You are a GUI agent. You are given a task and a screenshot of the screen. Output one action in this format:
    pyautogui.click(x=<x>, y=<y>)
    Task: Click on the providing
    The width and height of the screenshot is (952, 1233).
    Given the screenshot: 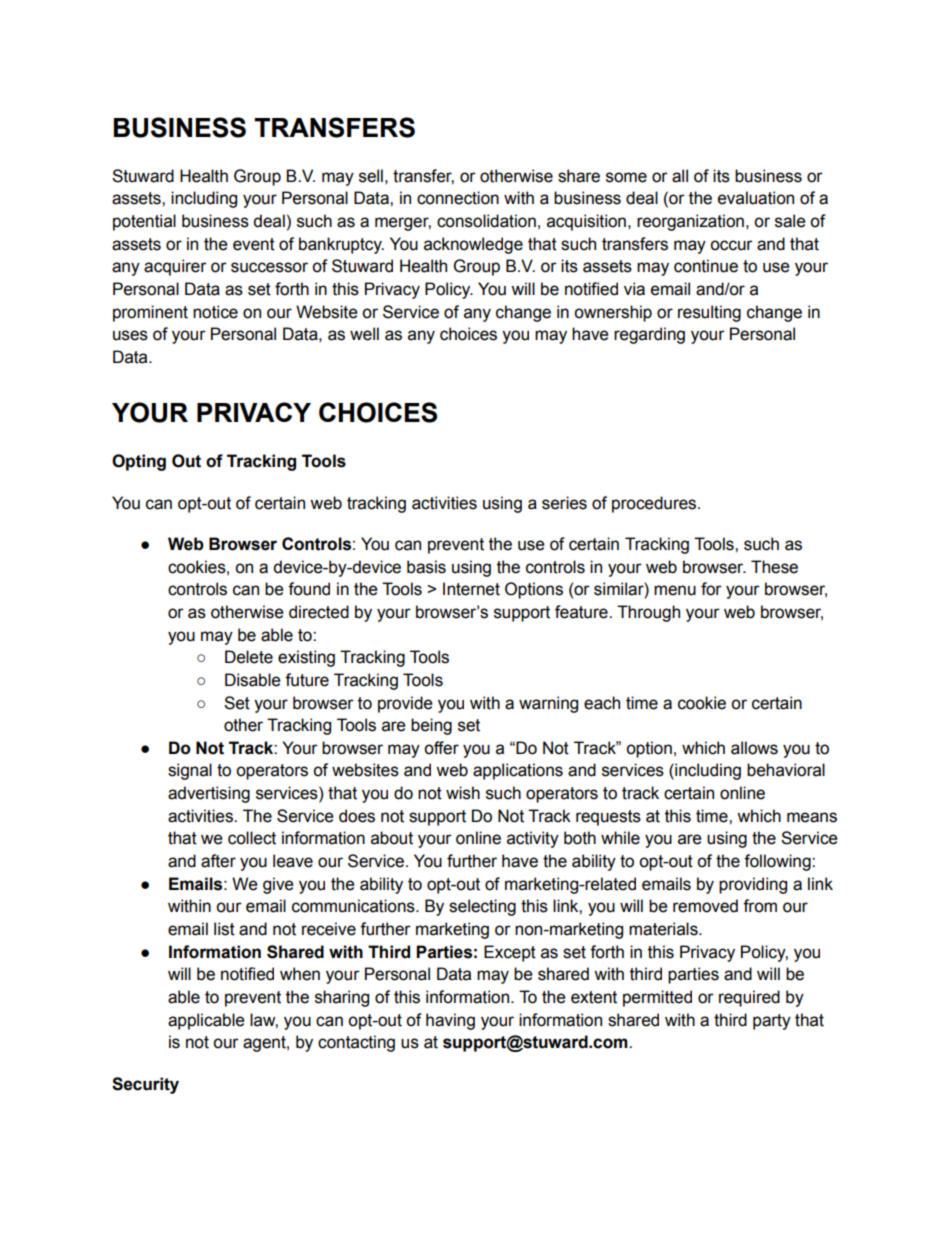 What is the action you would take?
    pyautogui.click(x=753, y=885)
